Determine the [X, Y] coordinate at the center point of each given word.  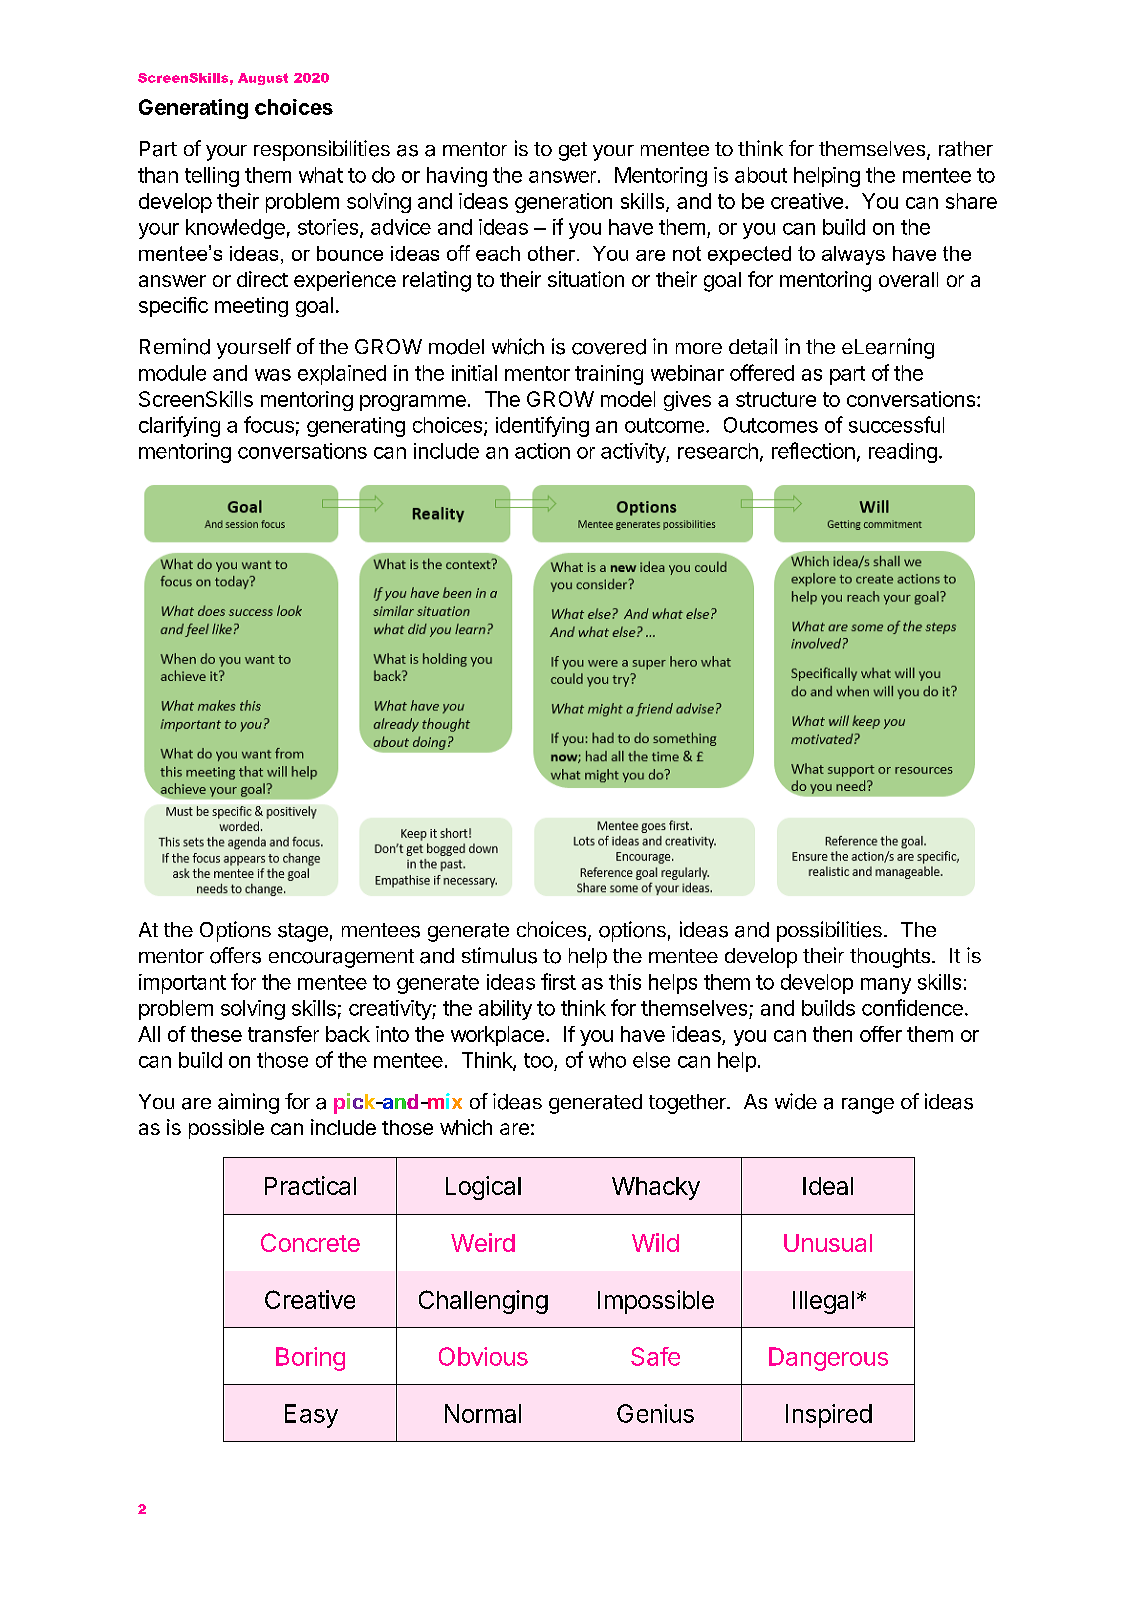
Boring [310, 1359]
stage [303, 932]
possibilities [829, 931]
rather [966, 149]
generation [563, 203]
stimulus [499, 955]
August [263, 79]
